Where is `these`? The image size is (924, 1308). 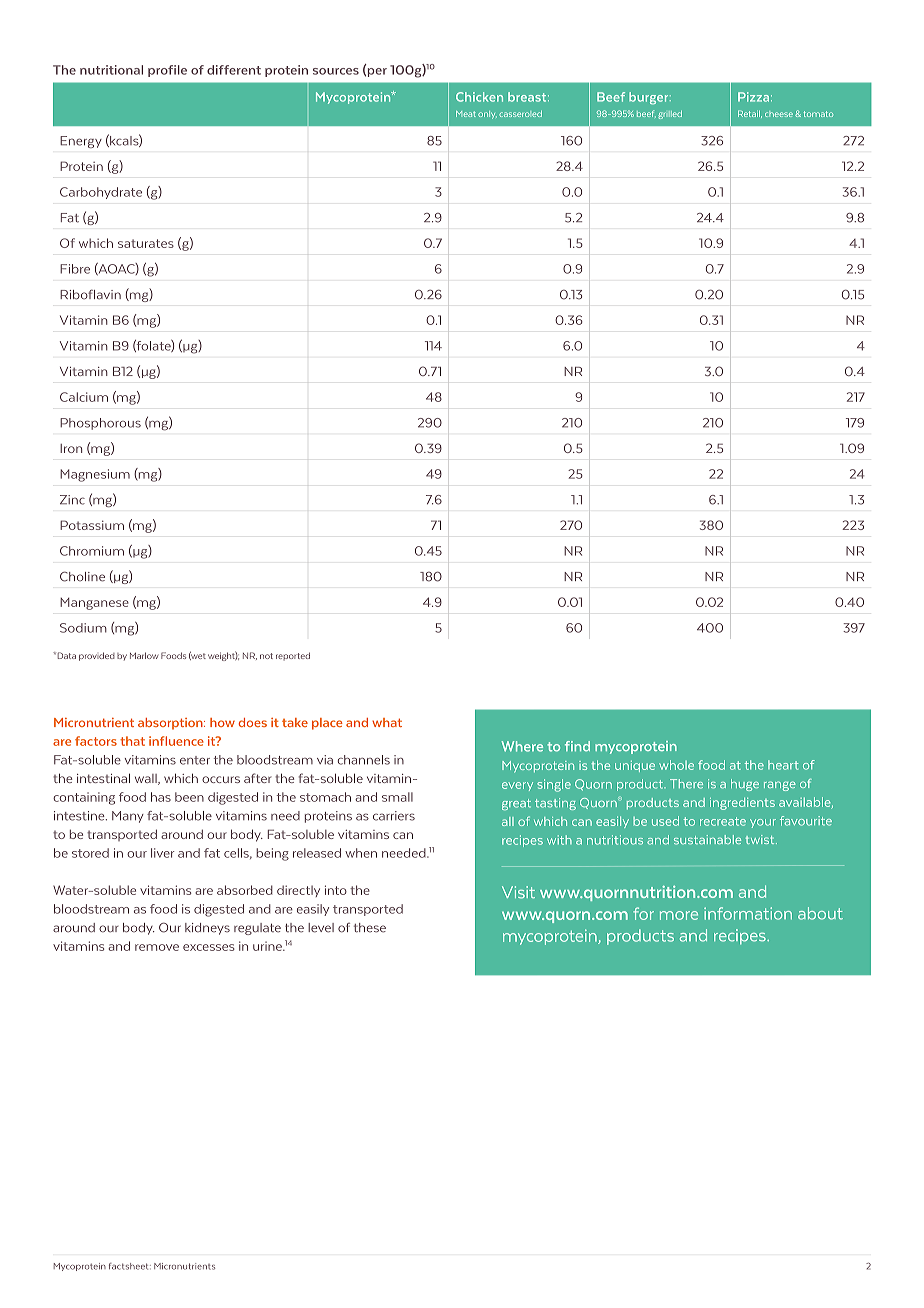
these is located at coordinates (370, 928).
